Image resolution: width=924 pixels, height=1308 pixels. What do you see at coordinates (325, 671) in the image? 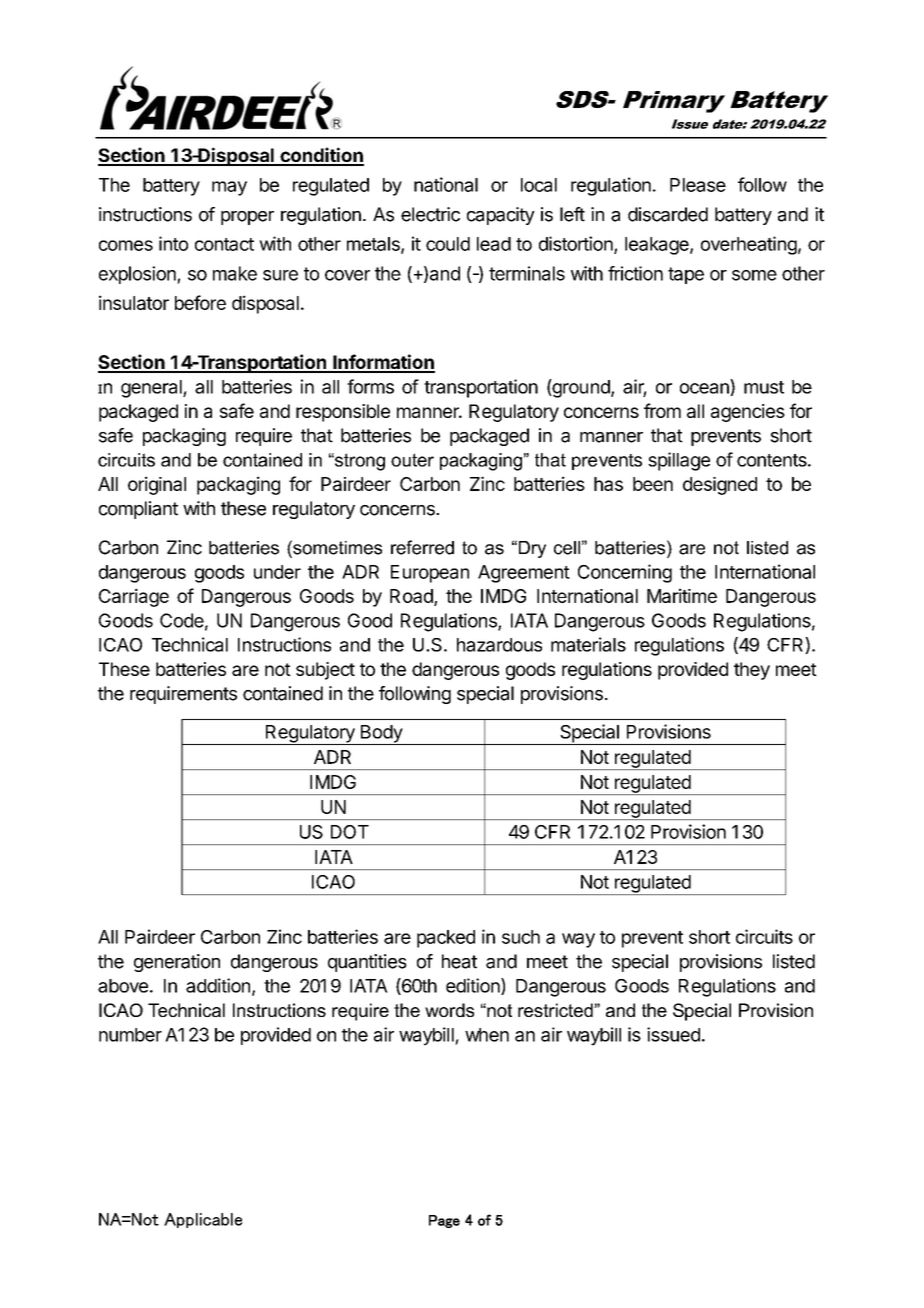
I see `subject` at bounding box center [325, 671].
